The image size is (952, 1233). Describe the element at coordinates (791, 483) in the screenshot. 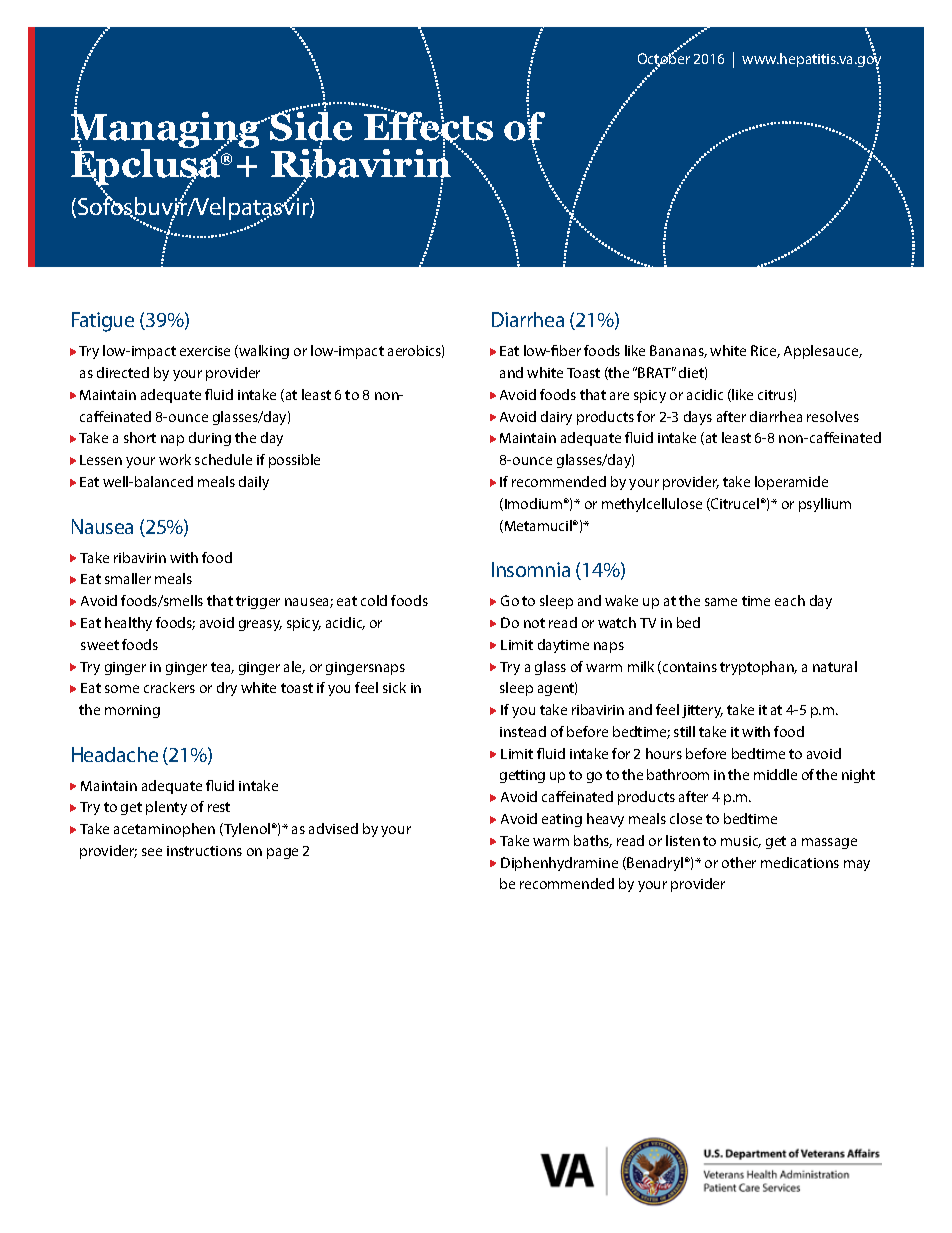

I see `loperamide` at that location.
